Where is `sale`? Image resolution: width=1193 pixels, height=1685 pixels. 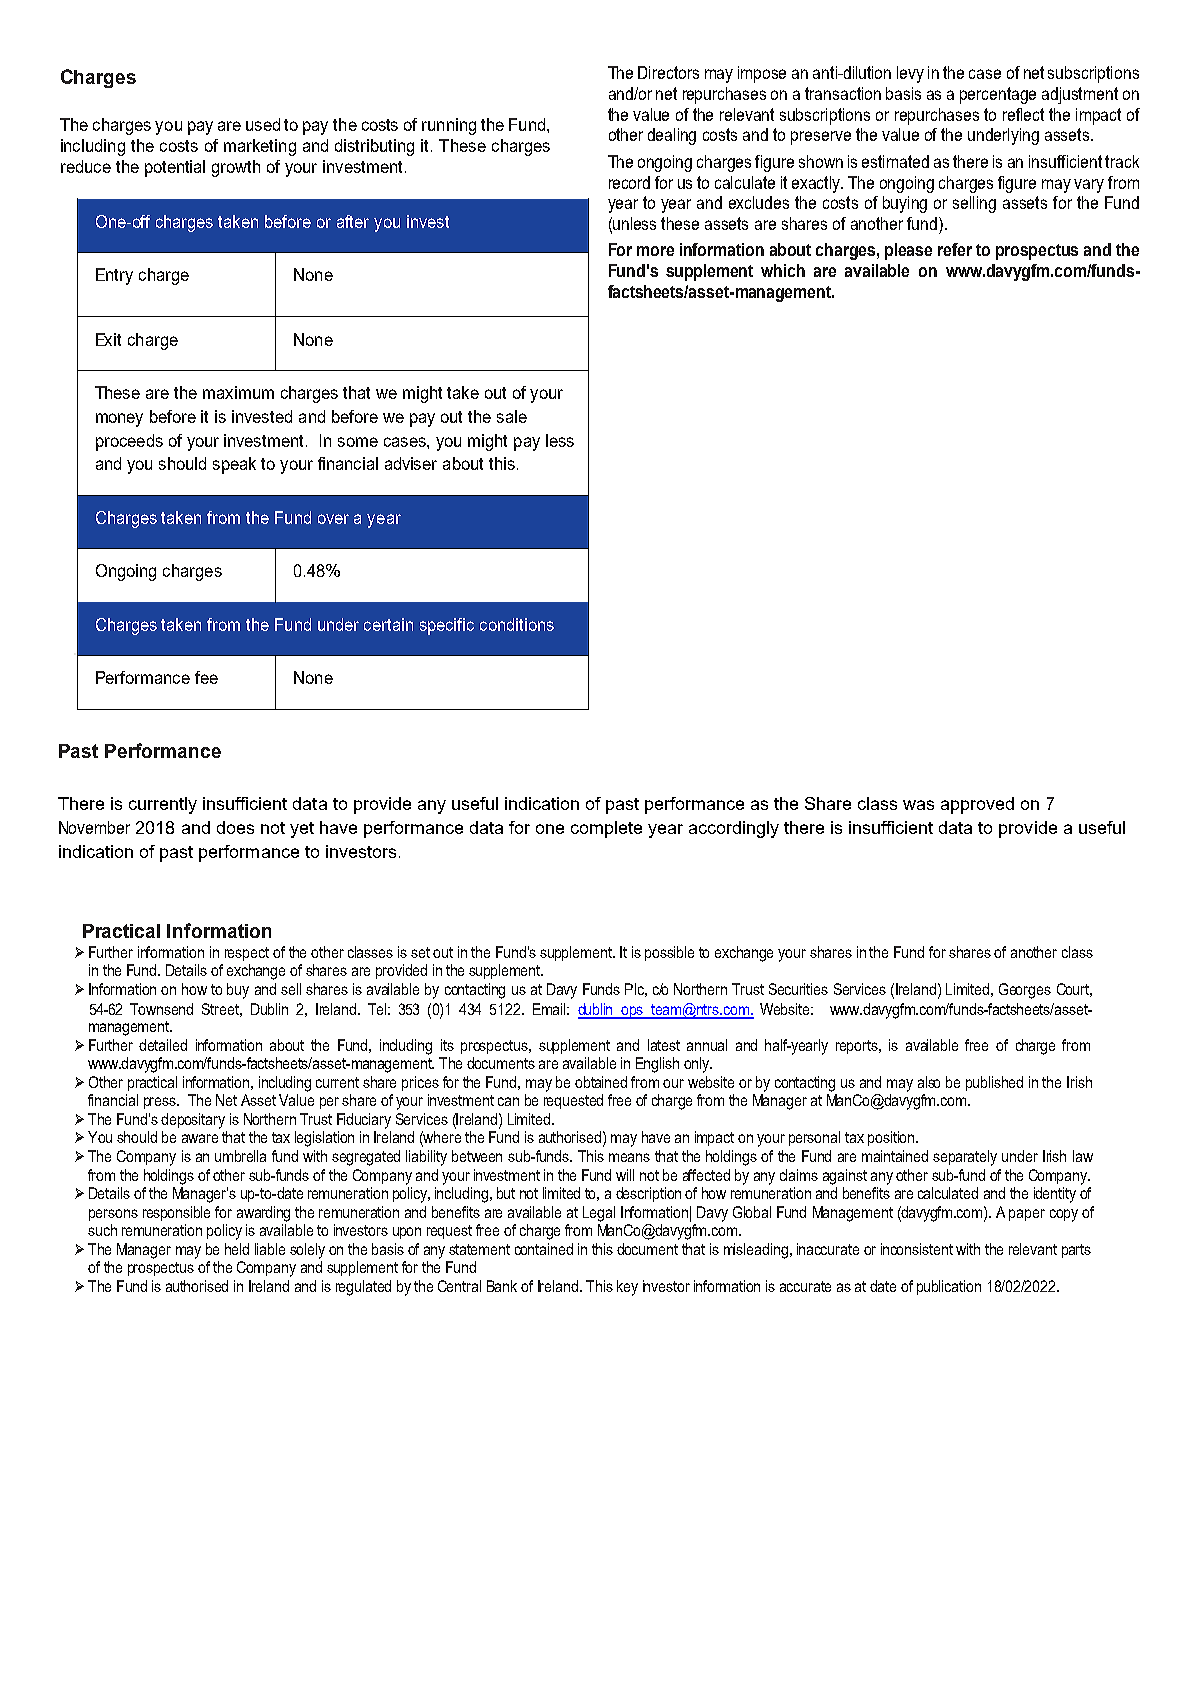
sale is located at coordinates (512, 416).
